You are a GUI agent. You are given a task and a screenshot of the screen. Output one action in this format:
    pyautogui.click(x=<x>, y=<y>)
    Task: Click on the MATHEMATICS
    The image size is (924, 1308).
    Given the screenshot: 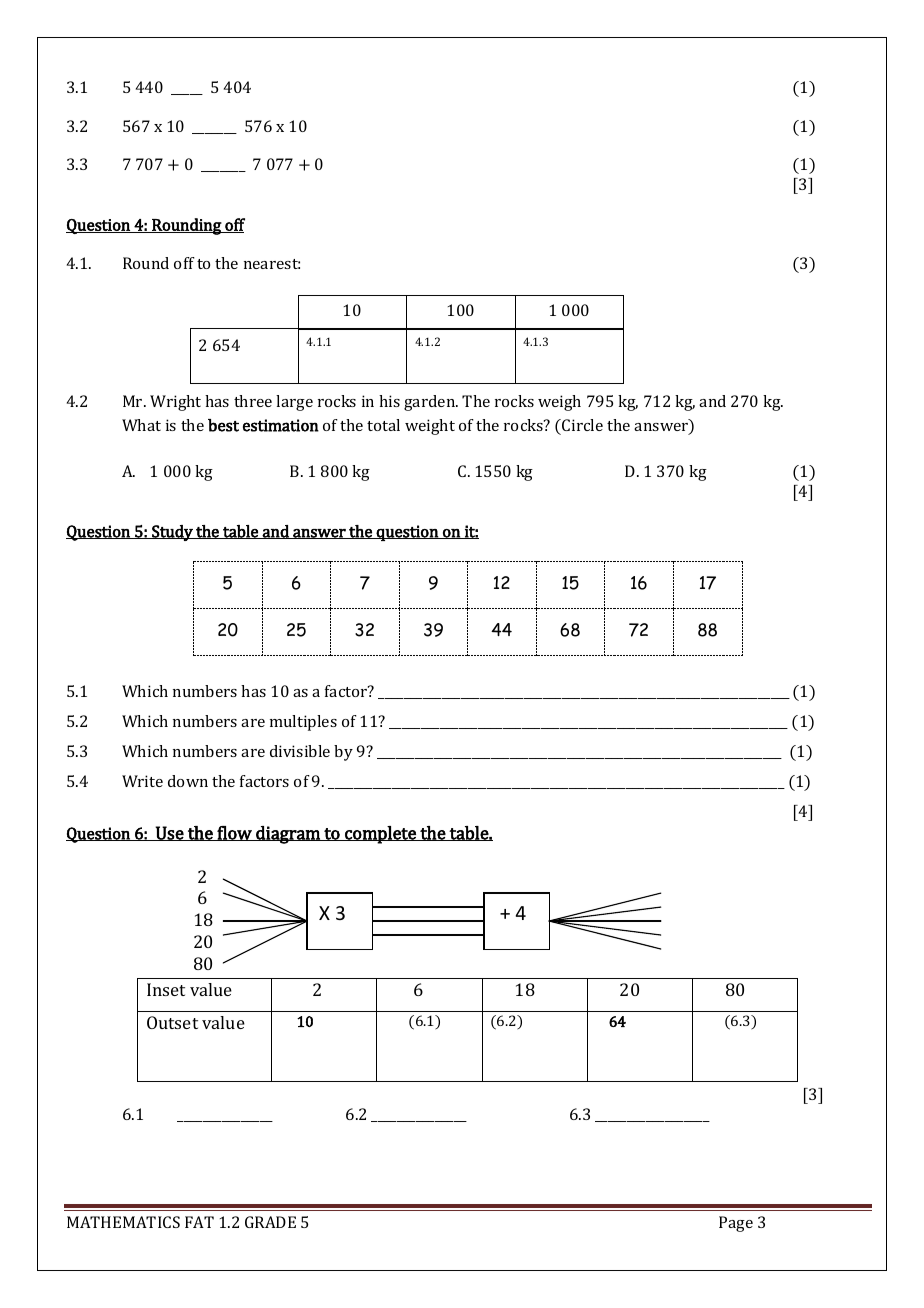 What is the action you would take?
    pyautogui.click(x=123, y=1222)
